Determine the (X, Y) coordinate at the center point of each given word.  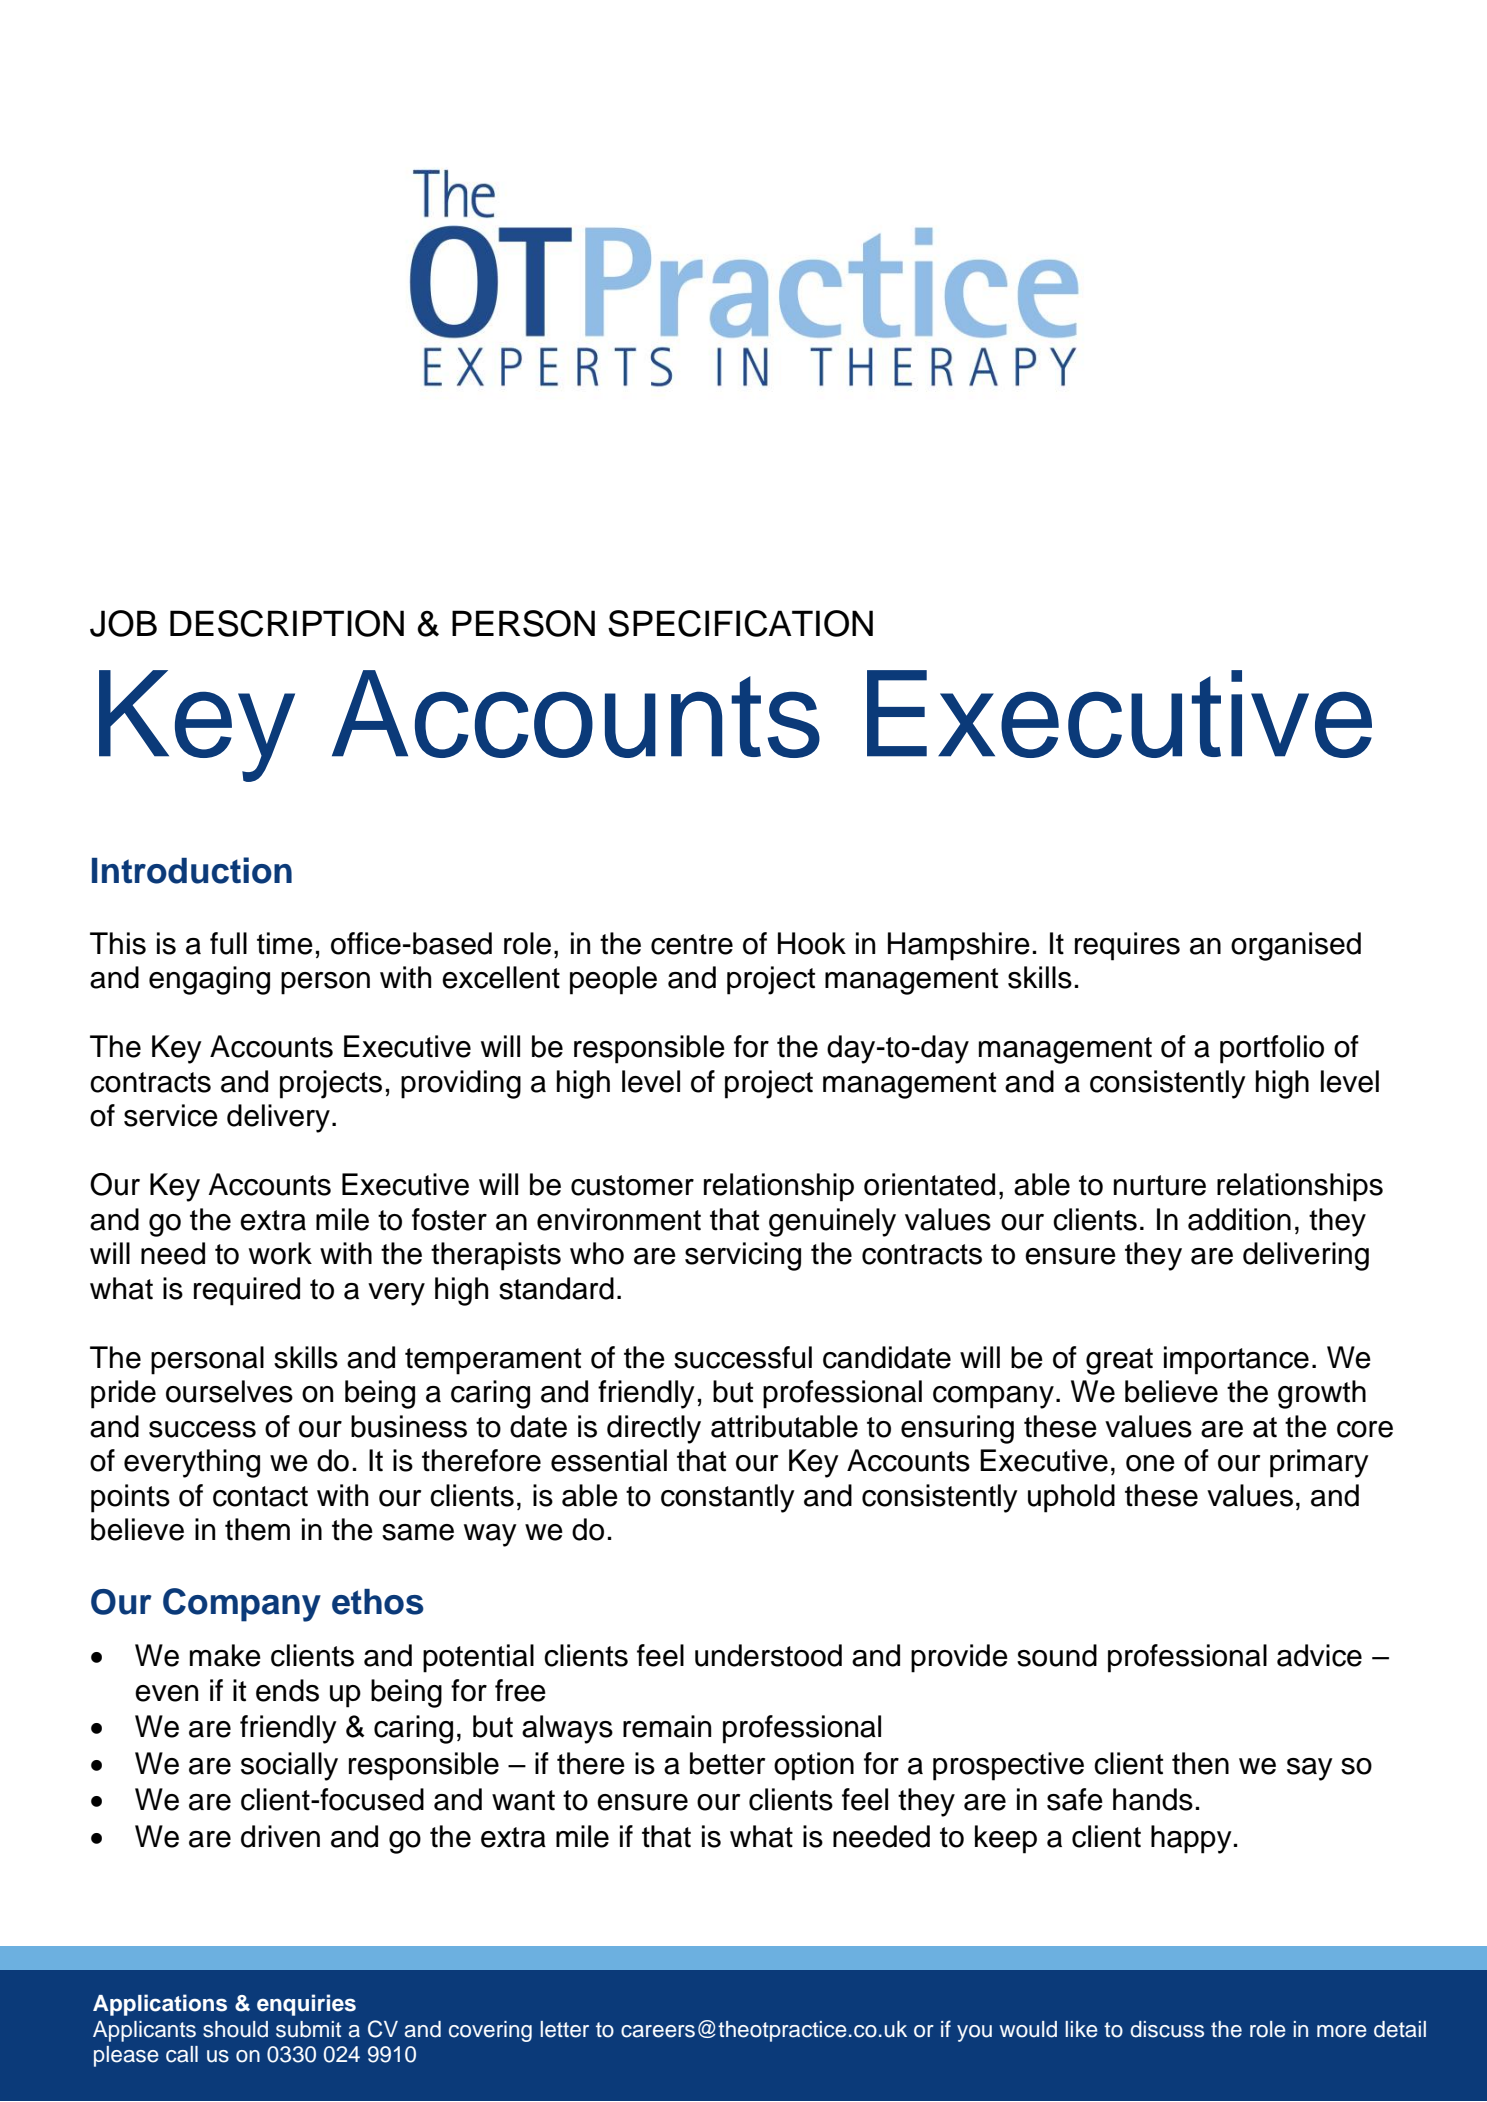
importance (1236, 1360)
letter (564, 2029)
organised (1296, 946)
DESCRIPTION (287, 623)
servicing (743, 1256)
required (247, 1291)
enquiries (306, 2005)
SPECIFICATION (740, 623)
